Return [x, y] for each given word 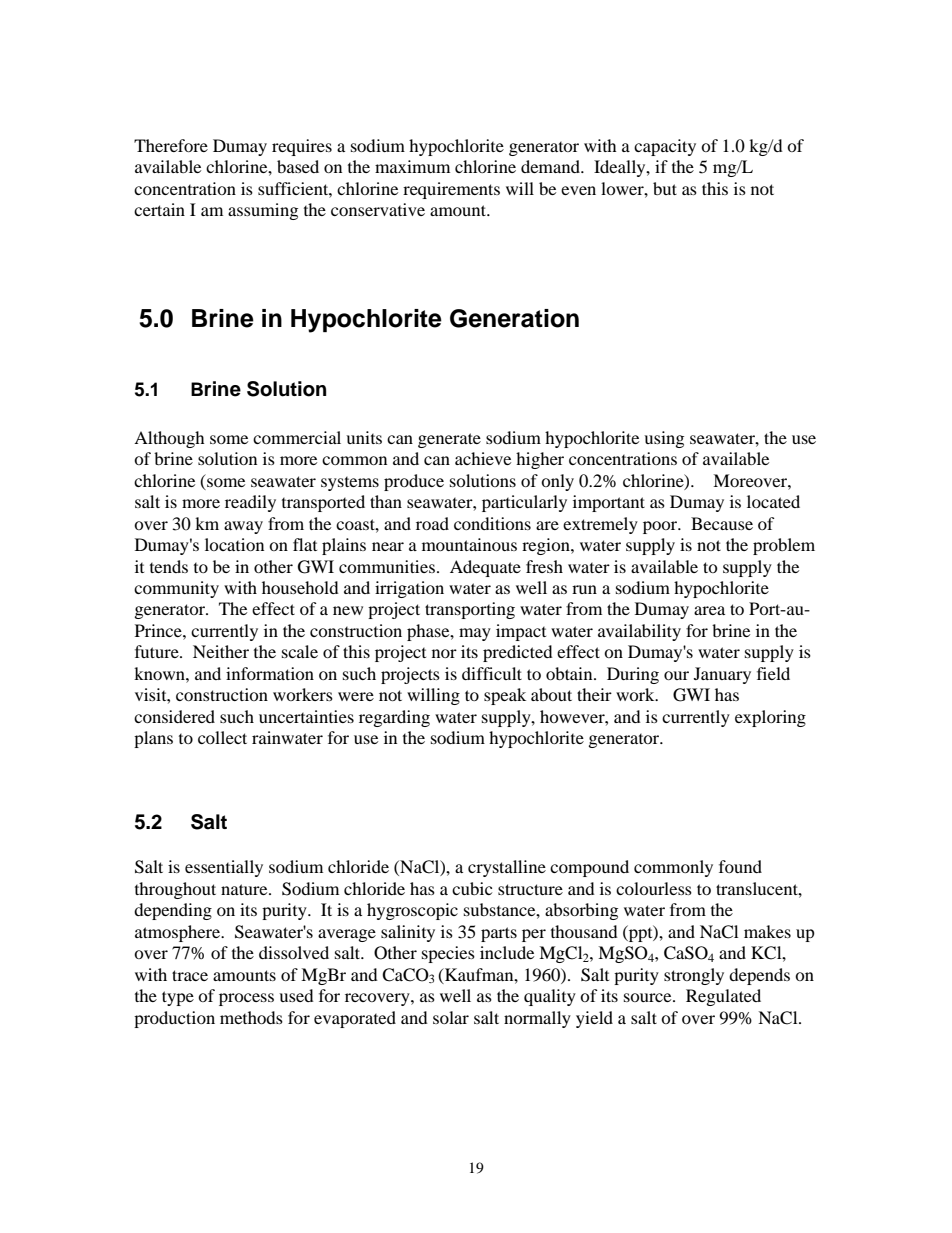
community [176, 589]
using [664, 439]
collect [222, 737]
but [665, 188]
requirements [451, 190]
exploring [770, 718]
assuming [263, 211]
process [246, 999]
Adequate [485, 568]
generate [449, 440]
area [709, 610]
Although [169, 439]
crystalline [507, 868]
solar [451, 1017]
